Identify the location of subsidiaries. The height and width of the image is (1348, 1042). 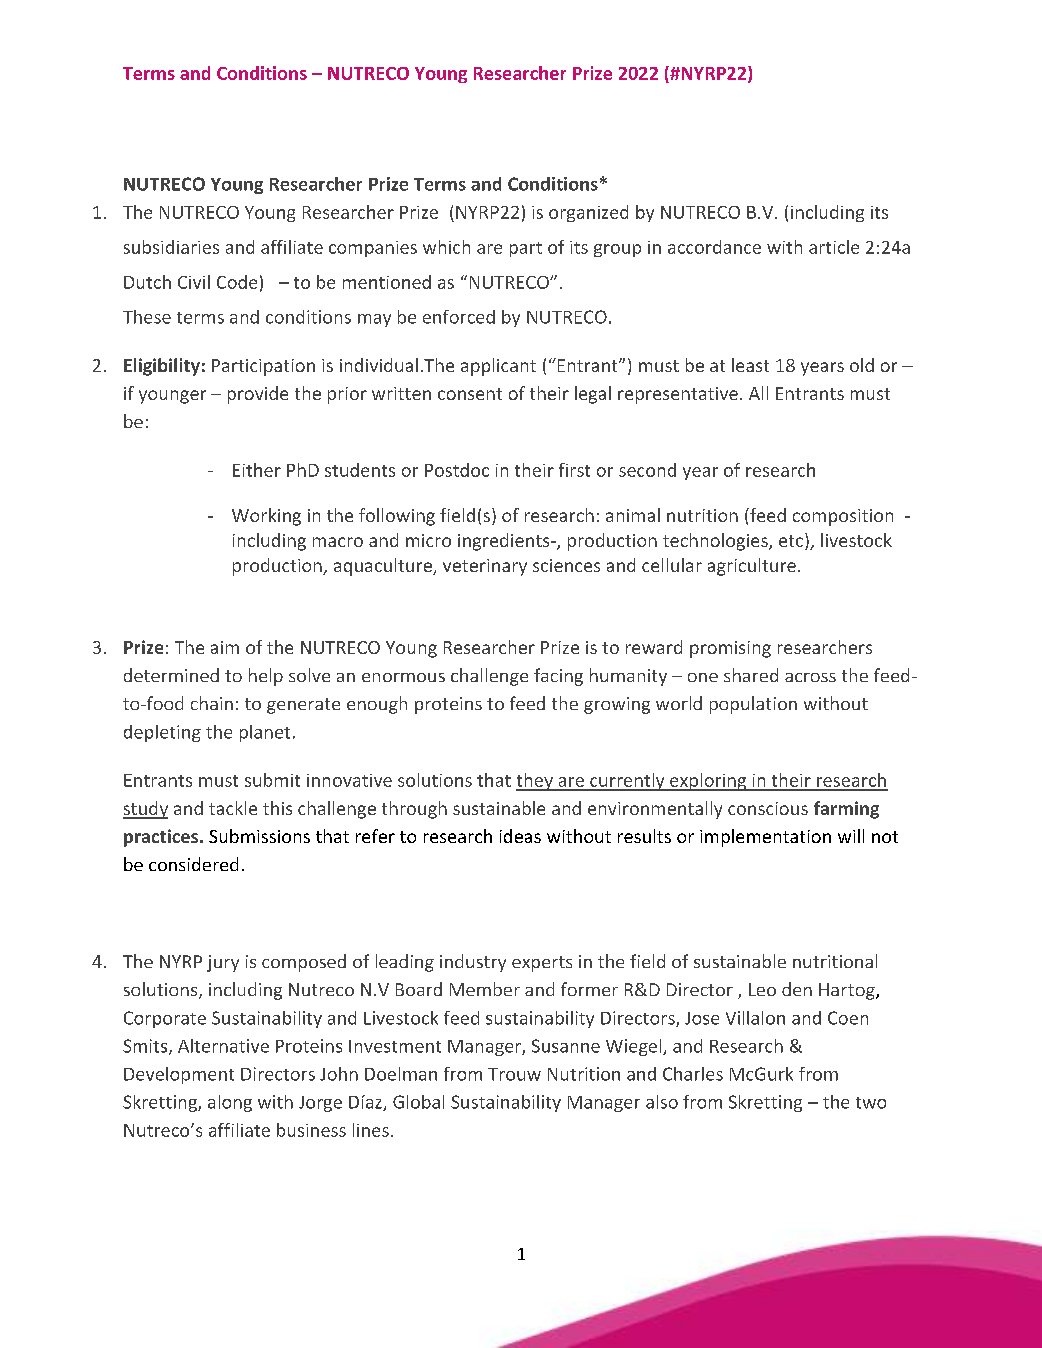
(171, 247).
